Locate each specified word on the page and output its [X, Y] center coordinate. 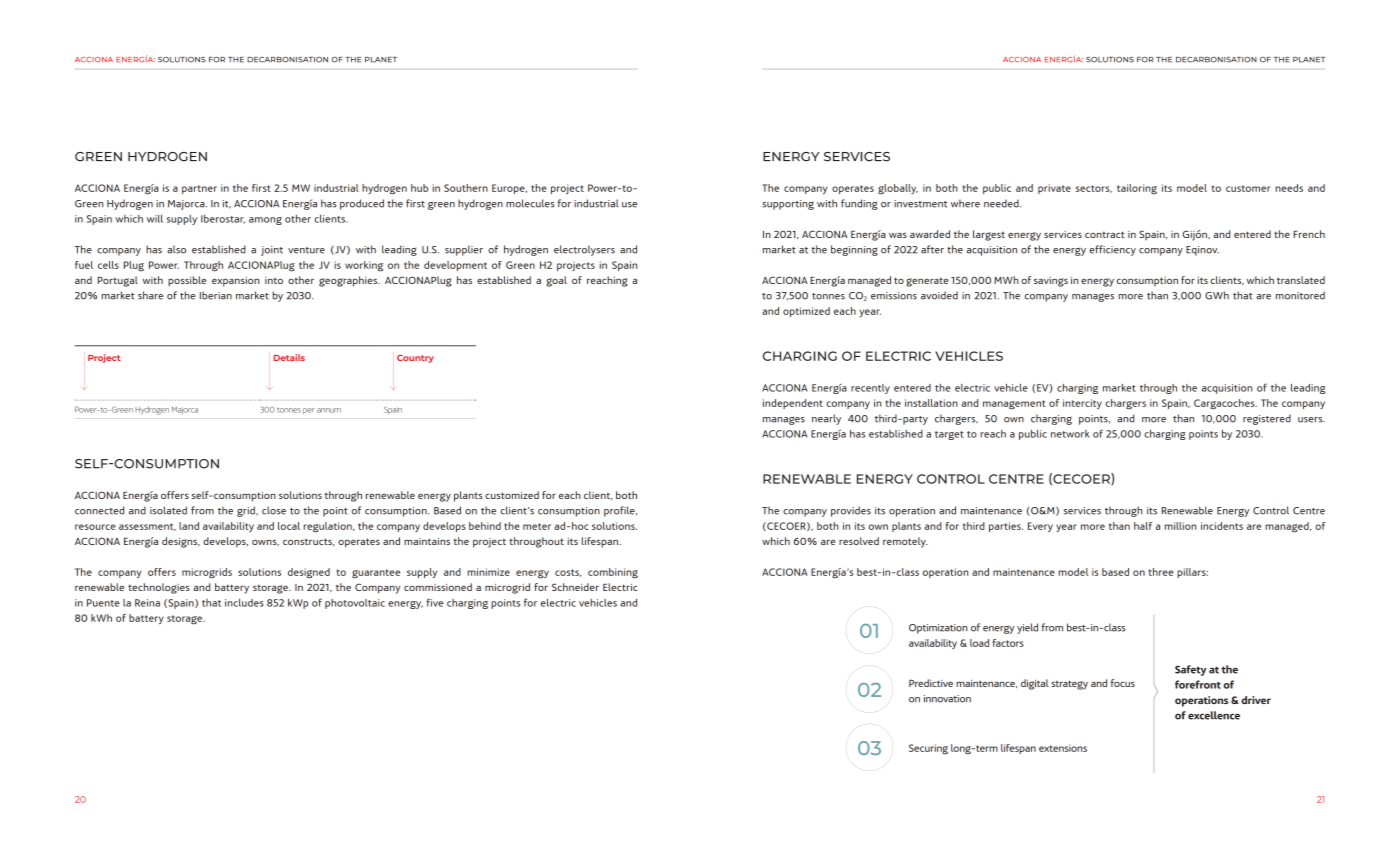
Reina [147, 603]
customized [512, 495]
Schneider [575, 587]
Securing [928, 749]
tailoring [1137, 189]
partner [199, 189]
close [274, 510]
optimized [806, 312]
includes [244, 603]
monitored [1300, 295]
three [1161, 572]
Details [289, 357]
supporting [788, 205]
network [1070, 434]
